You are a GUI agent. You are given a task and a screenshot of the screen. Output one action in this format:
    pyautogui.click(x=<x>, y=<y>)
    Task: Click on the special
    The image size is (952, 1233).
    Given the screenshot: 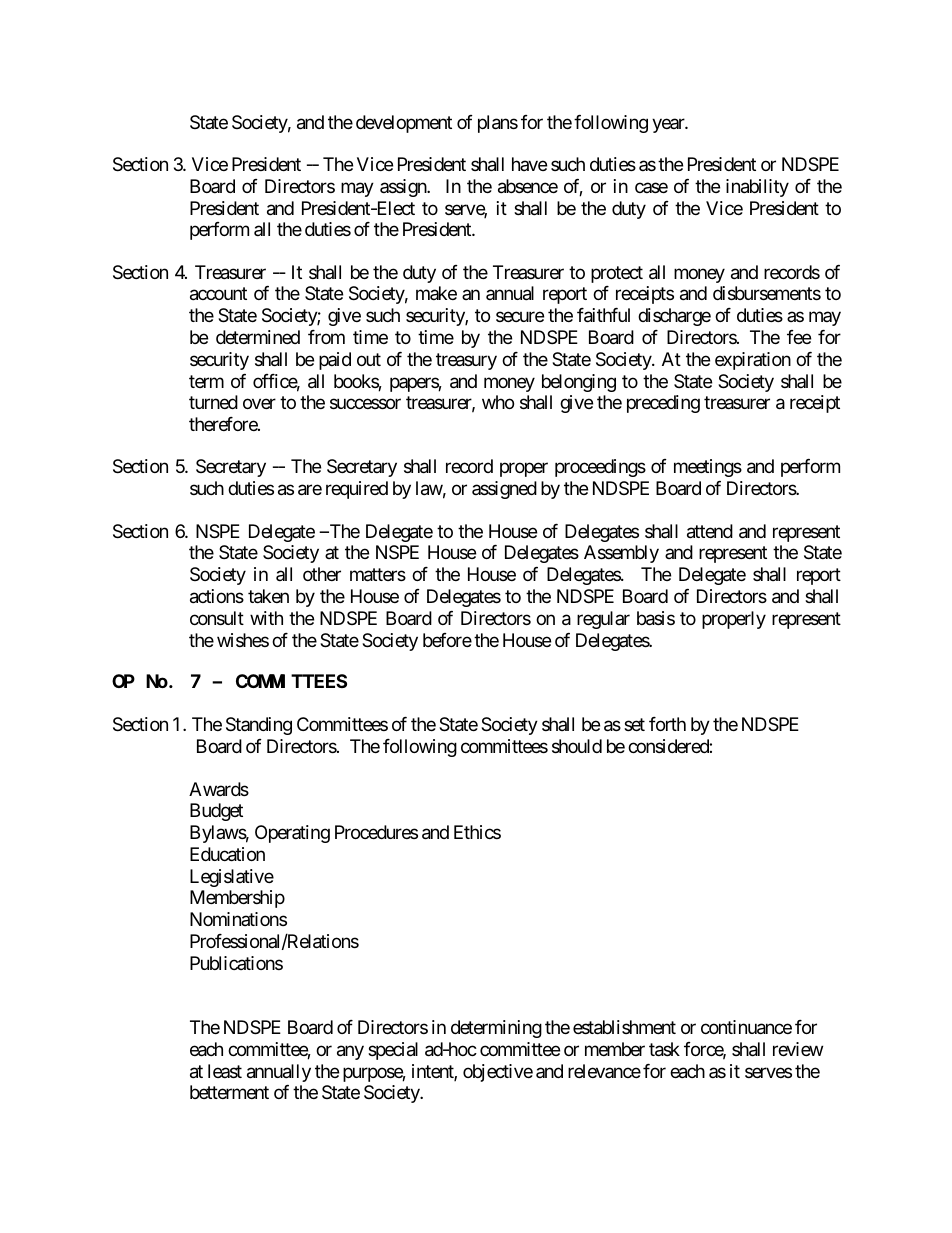 What is the action you would take?
    pyautogui.click(x=393, y=1051)
